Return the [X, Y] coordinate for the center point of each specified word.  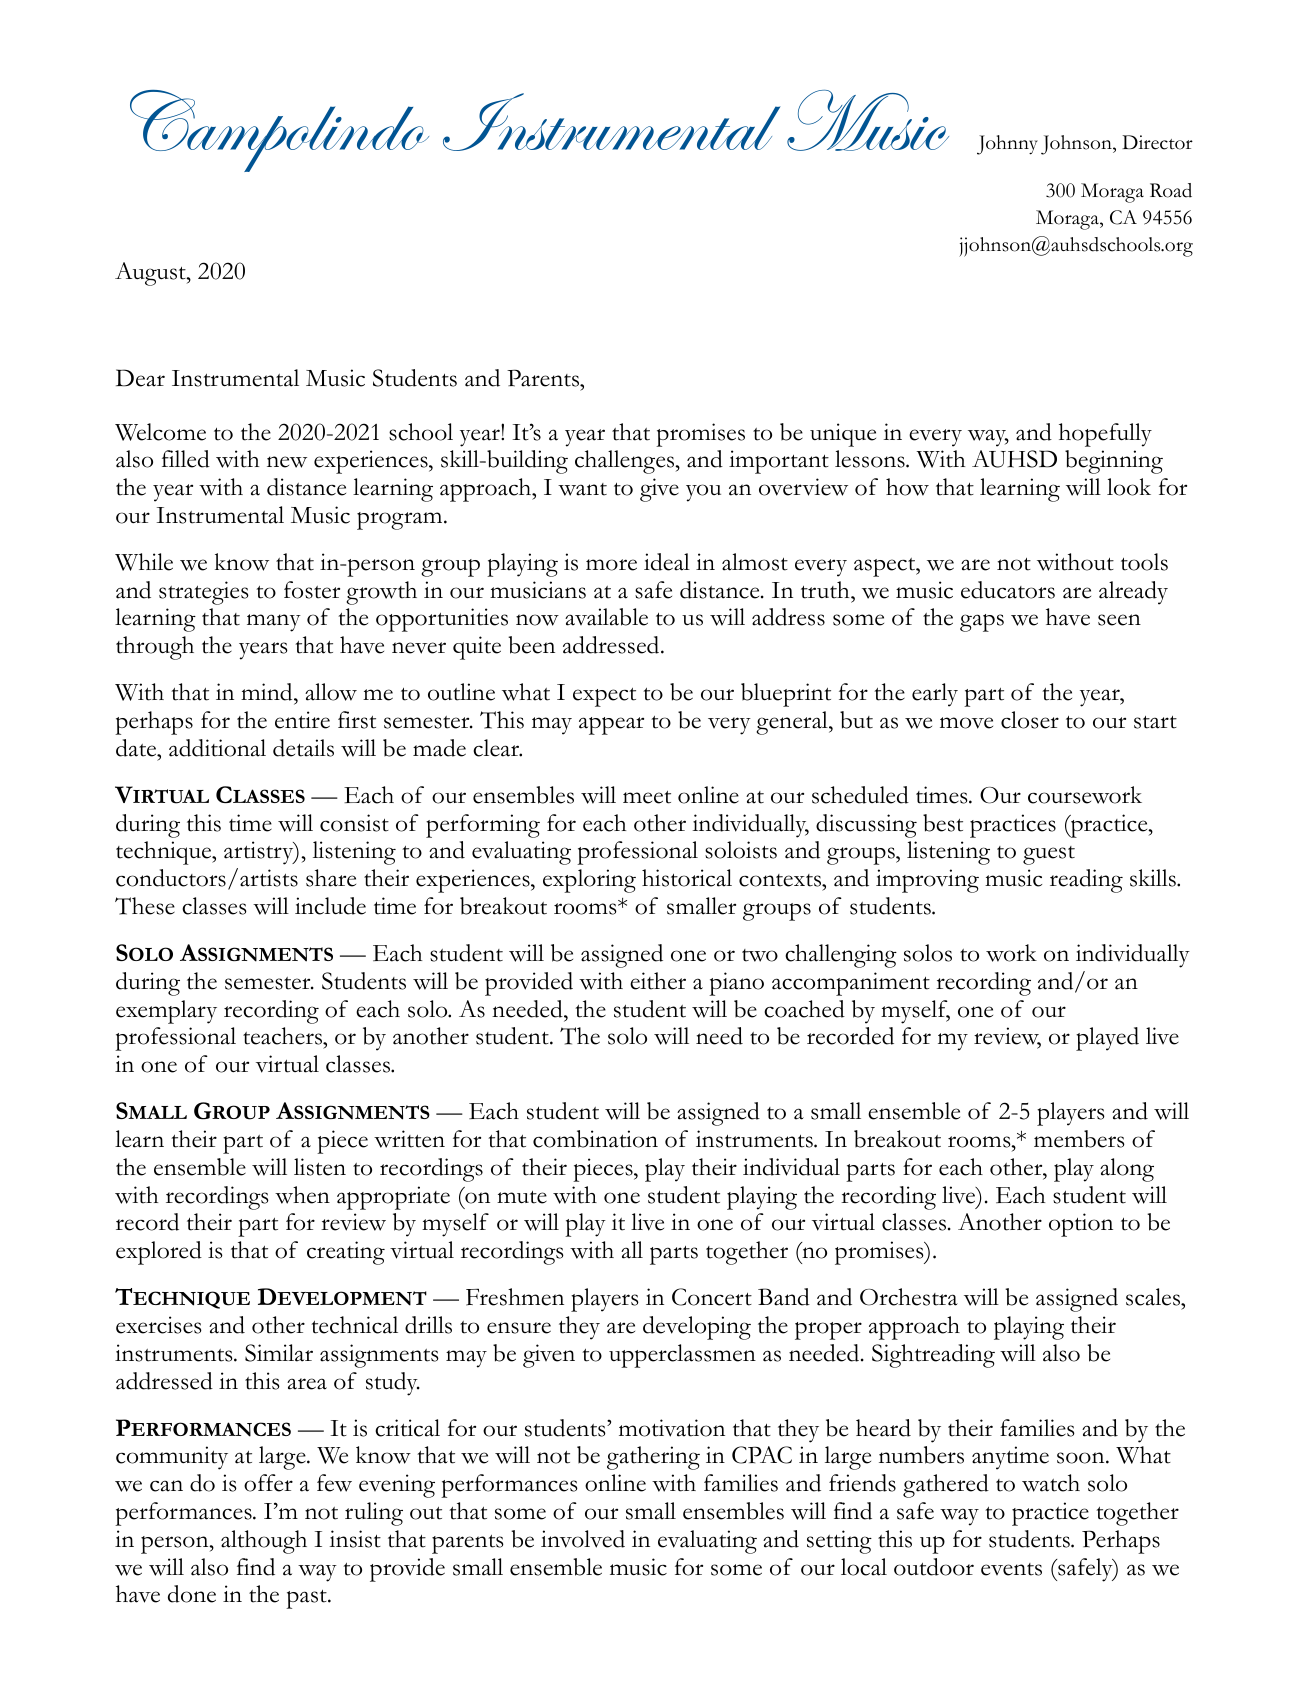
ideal [667, 562]
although [264, 1542]
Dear [140, 378]
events [1011, 1569]
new [287, 462]
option [1081, 1225]
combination [595, 1139]
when [302, 1195]
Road [1171, 190]
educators [1008, 590]
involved [583, 1539]
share [331, 878]
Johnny [1007, 145]
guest [1049, 855]
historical [687, 878]
